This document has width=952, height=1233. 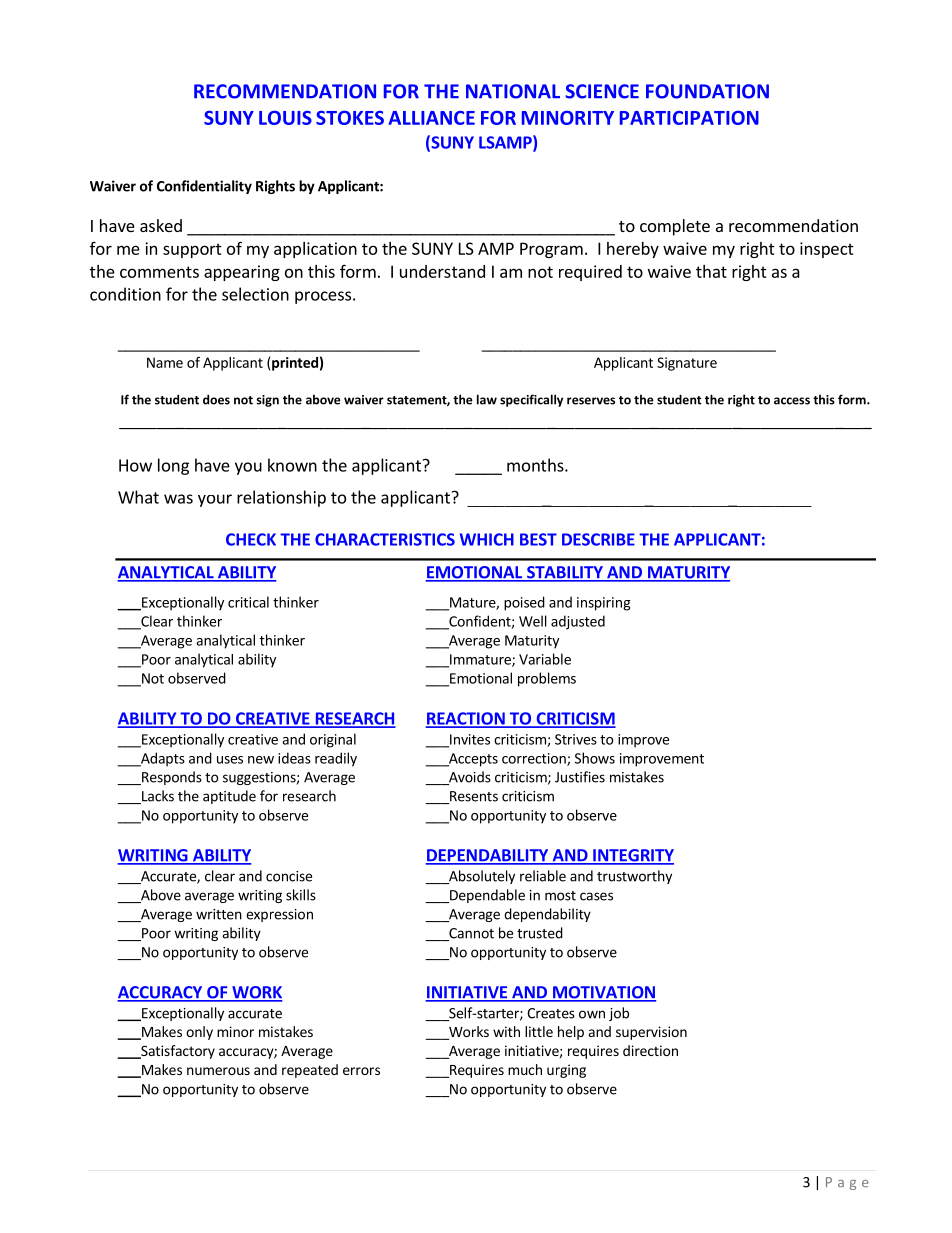 I want to click on your, so click(x=215, y=500).
